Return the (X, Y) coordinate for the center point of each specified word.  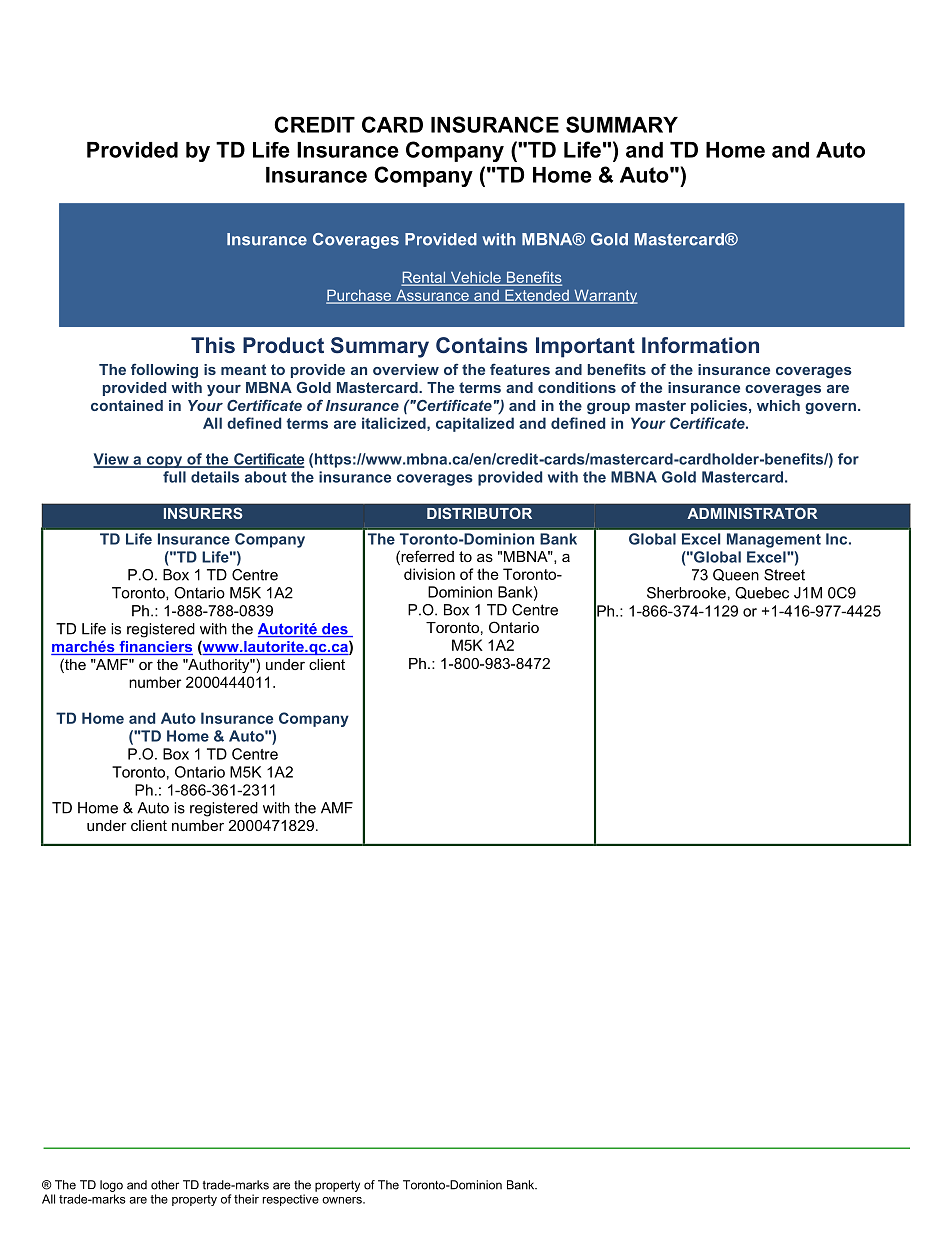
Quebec (762, 593)
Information (700, 345)
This (213, 345)
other (165, 1185)
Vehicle (475, 278)
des (335, 630)
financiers (155, 648)
